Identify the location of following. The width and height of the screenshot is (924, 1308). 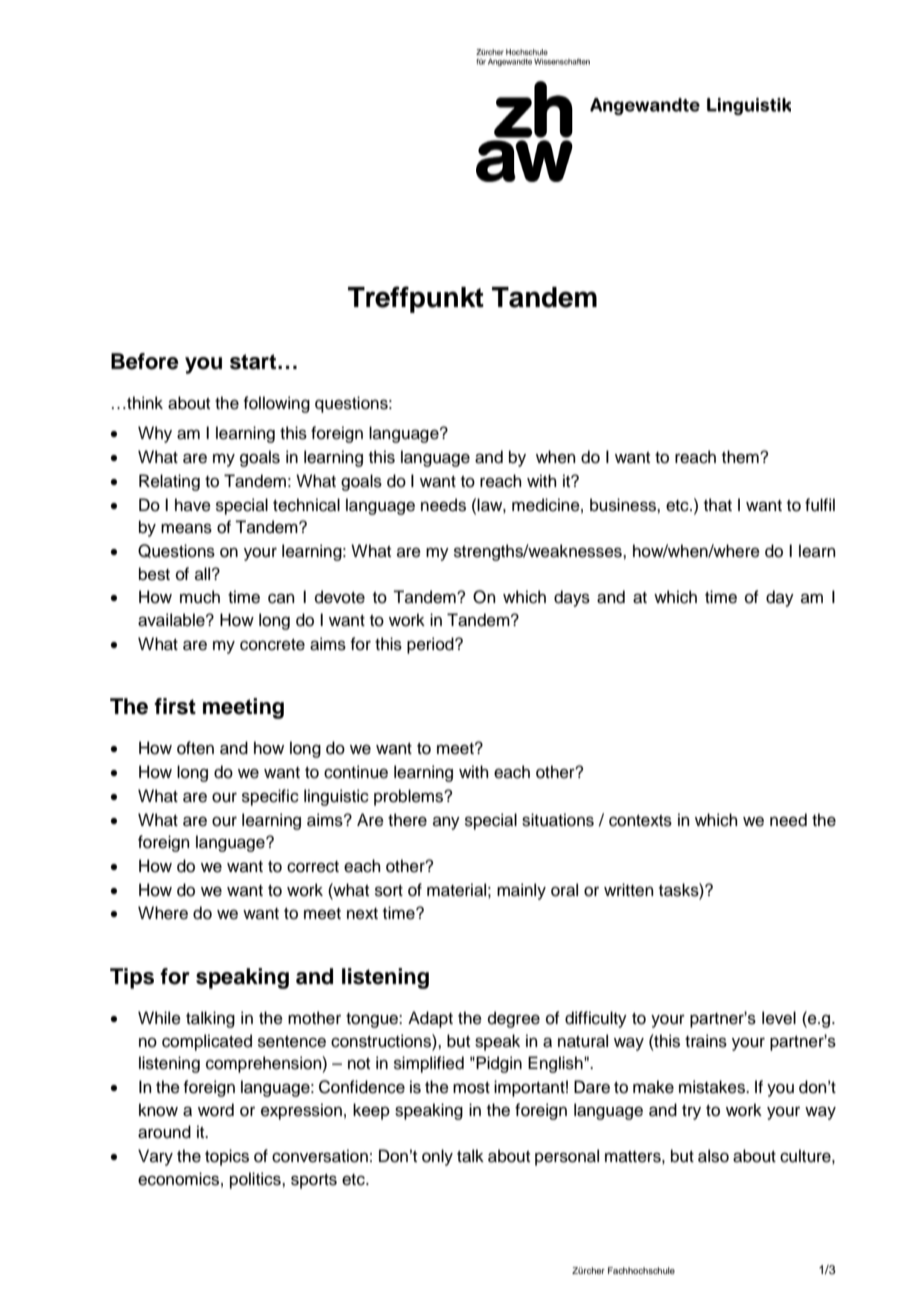
(276, 404).
